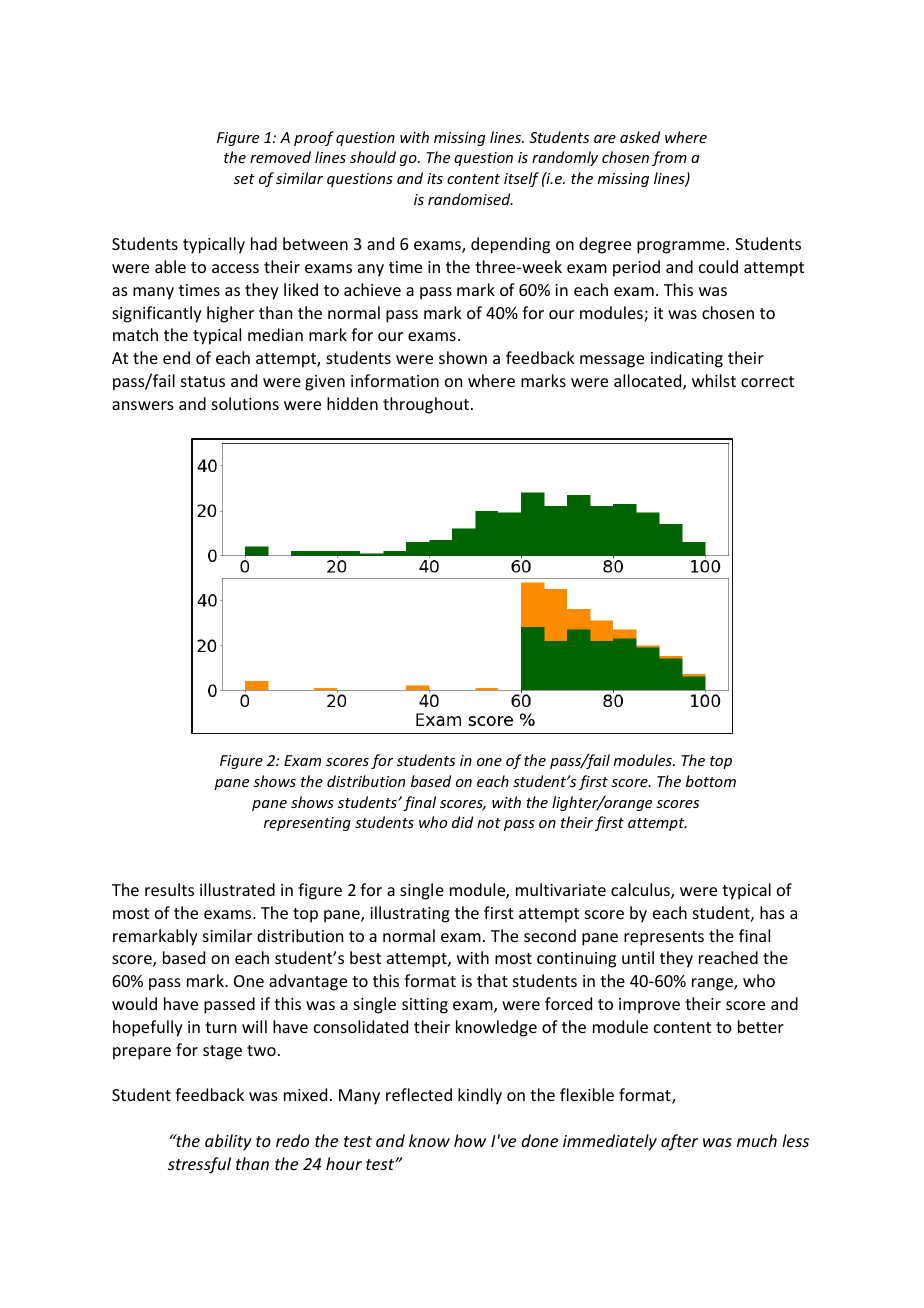 The image size is (924, 1308). Describe the element at coordinates (426, 405) in the image. I see `throughout` at that location.
